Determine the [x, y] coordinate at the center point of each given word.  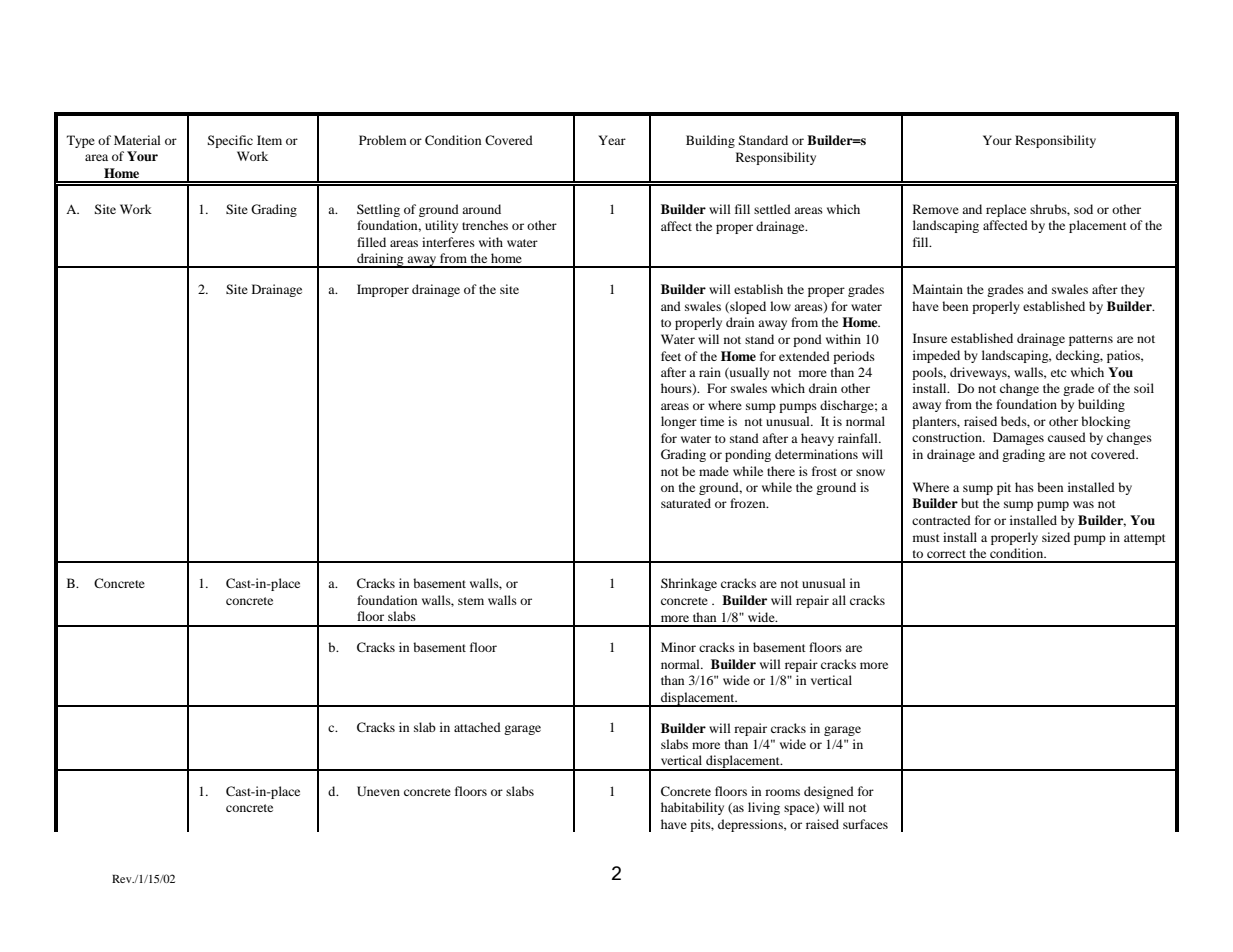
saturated [686, 503]
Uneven [378, 791]
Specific [230, 141]
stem [471, 601]
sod [1083, 209]
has [1024, 487]
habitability [692, 808]
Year [612, 140]
